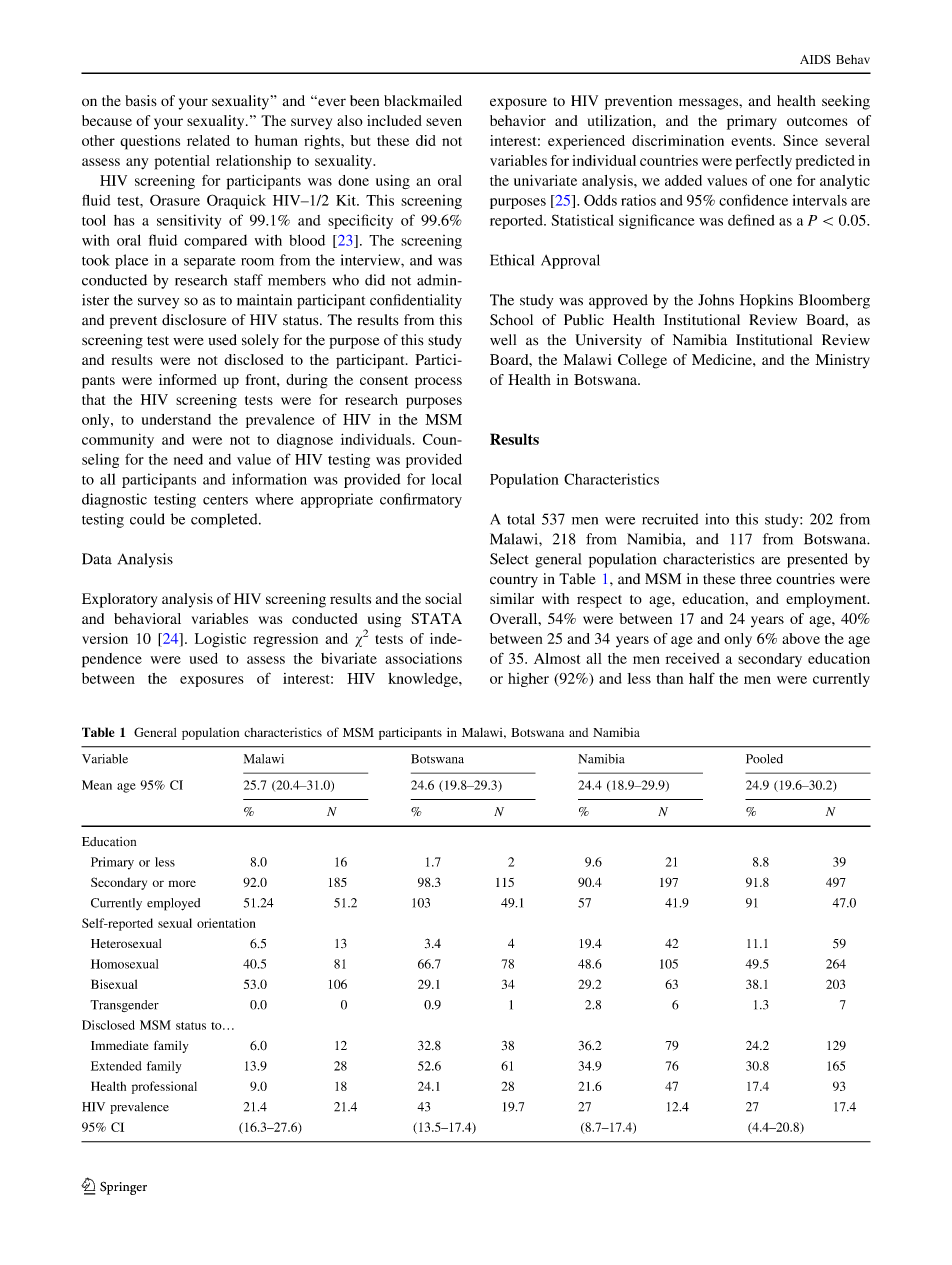 This screenshot has width=952, height=1265. Describe the element at coordinates (226, 923) in the screenshot. I see `orientation` at that location.
